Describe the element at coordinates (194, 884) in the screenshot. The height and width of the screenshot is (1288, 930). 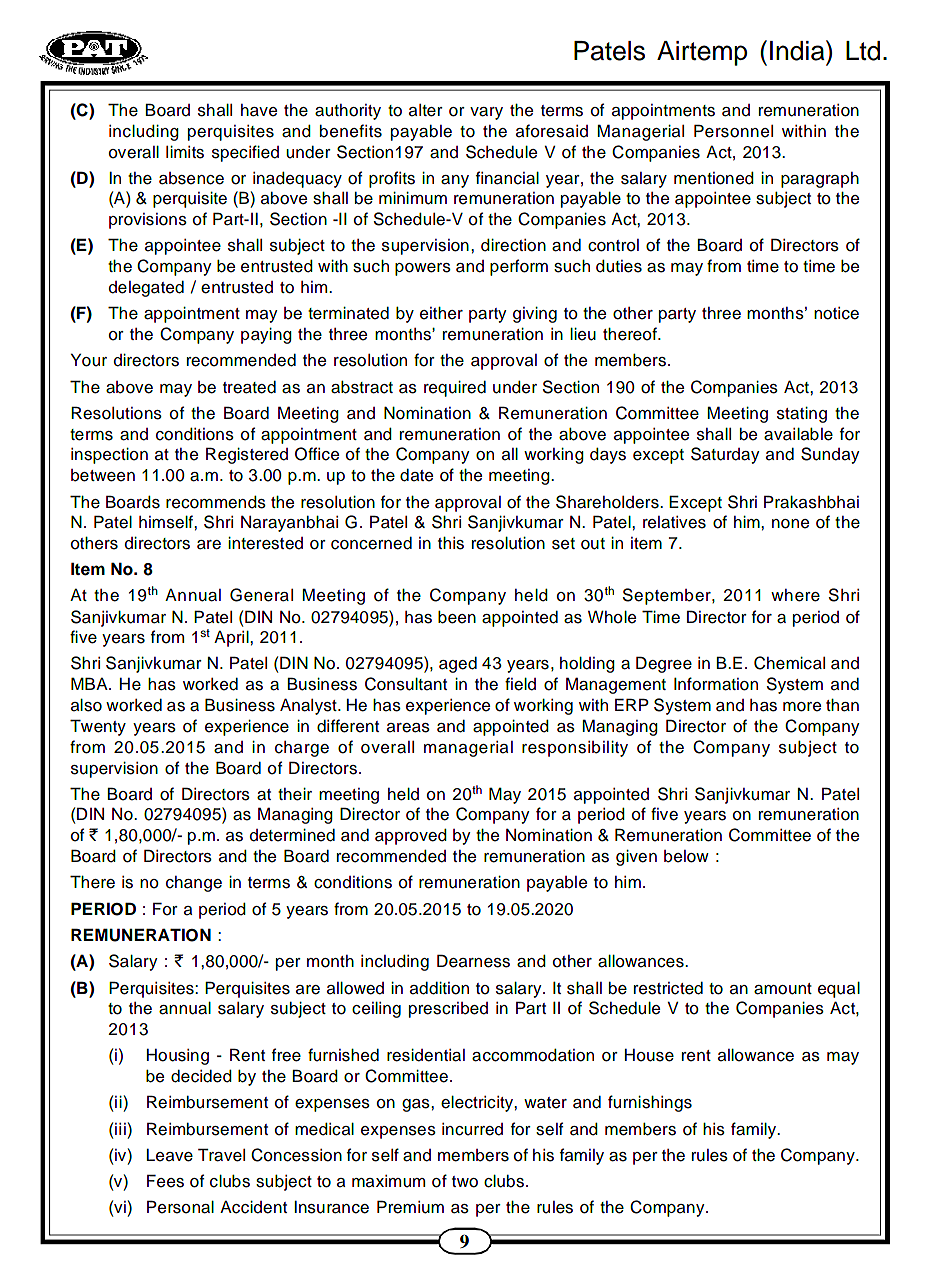
I see `change` at that location.
